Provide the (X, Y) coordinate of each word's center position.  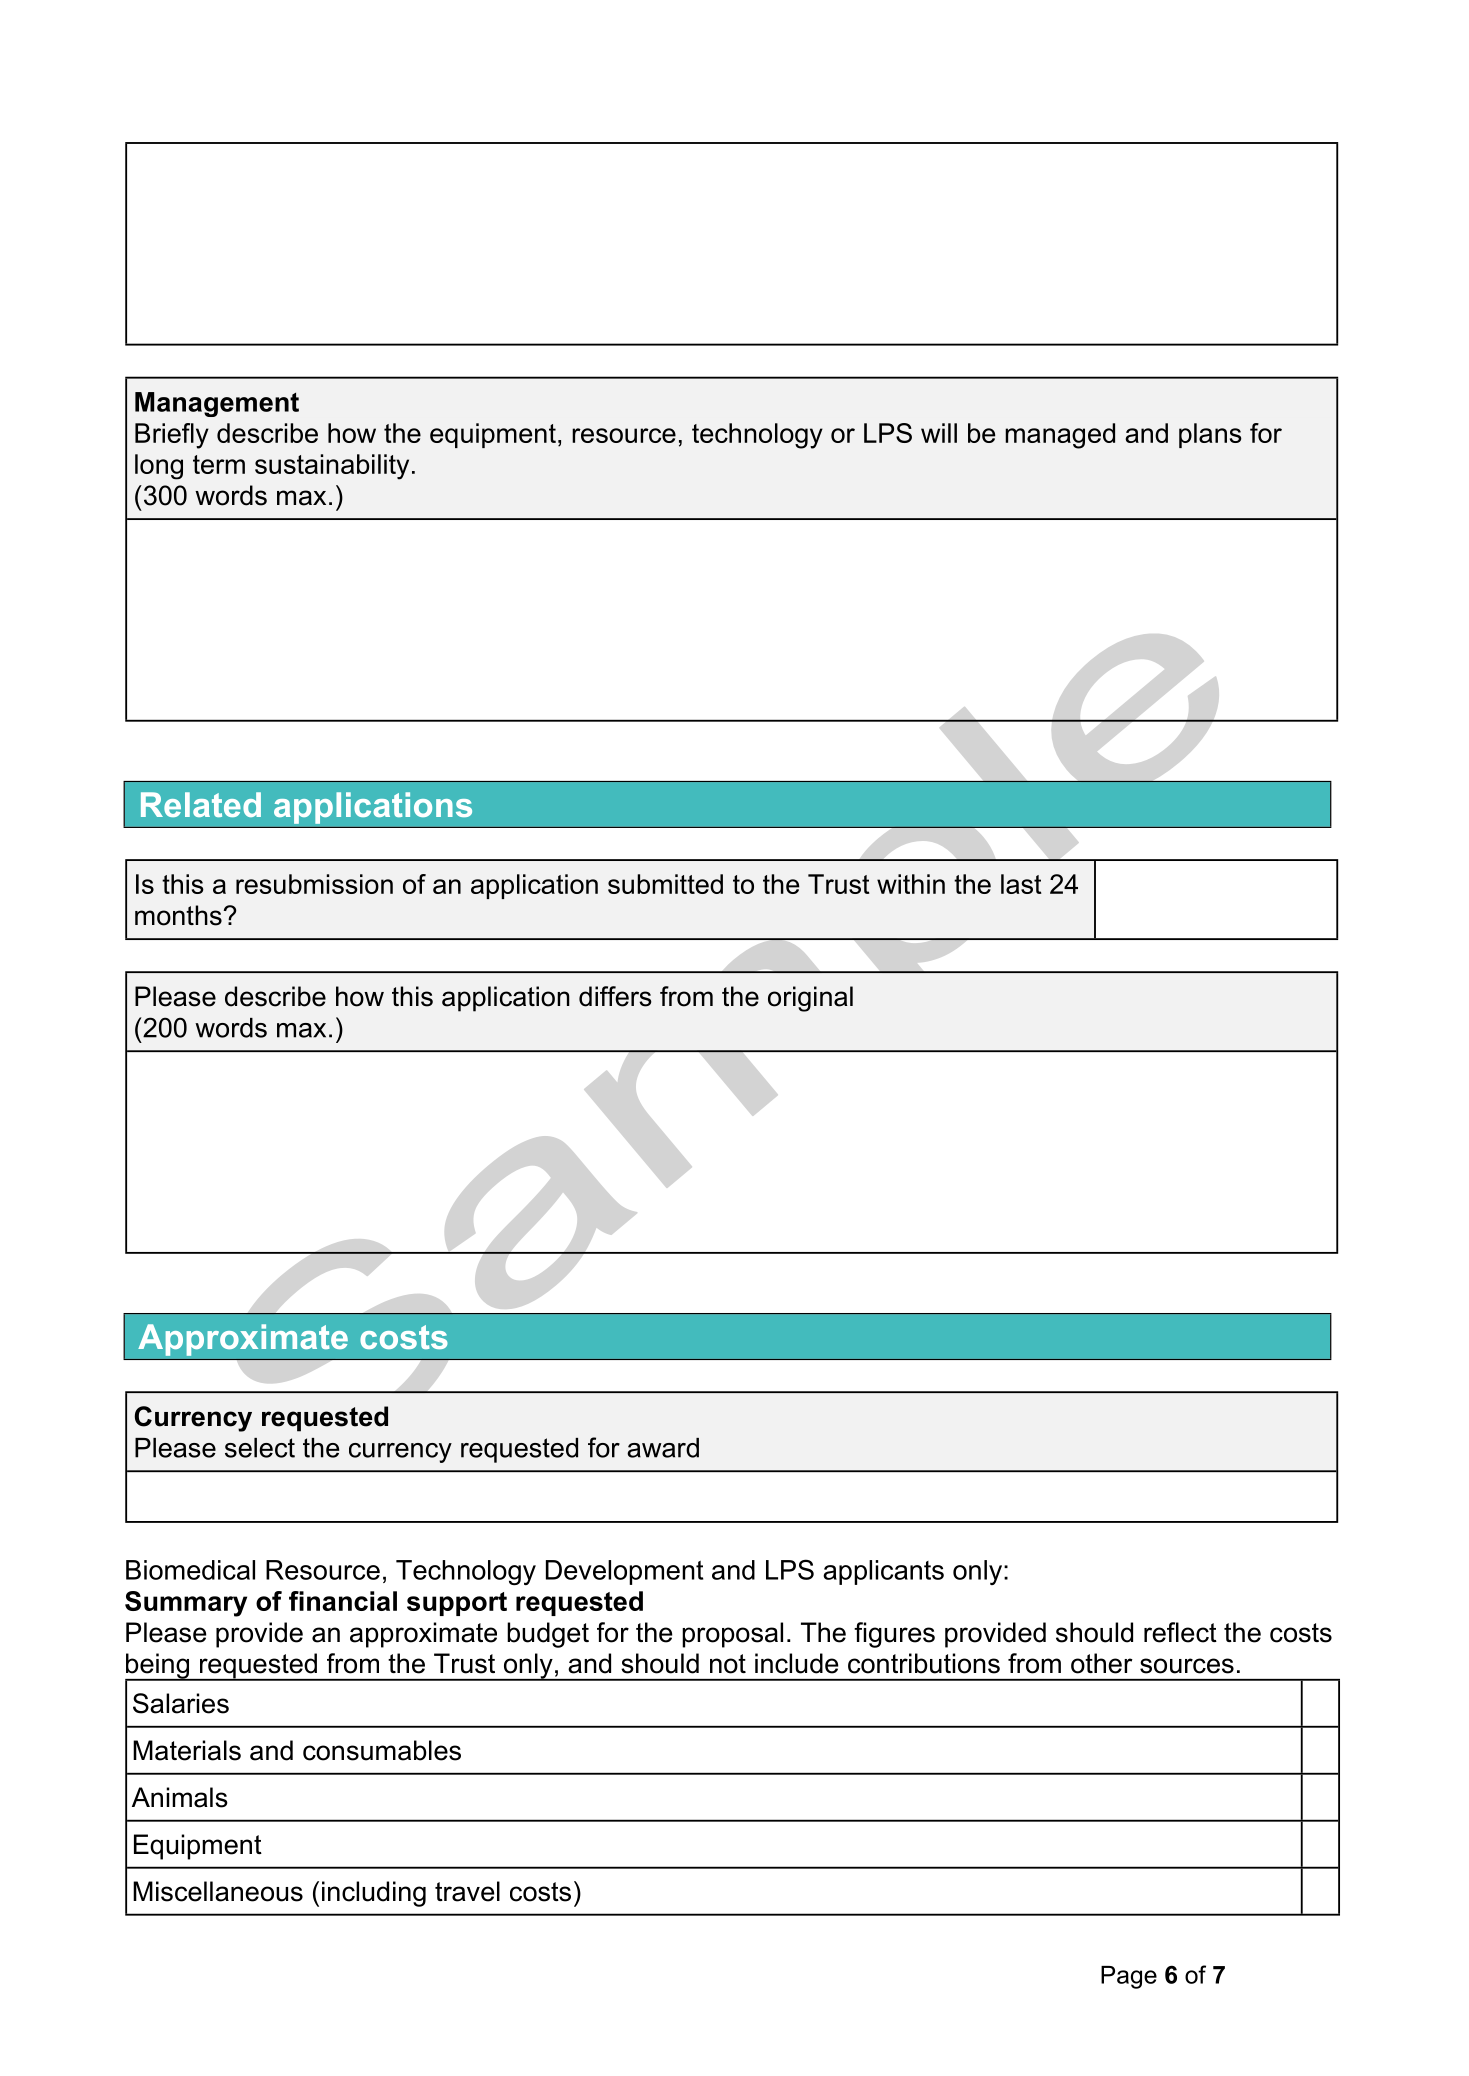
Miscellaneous (218, 1891)
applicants (883, 1572)
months (178, 915)
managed (1060, 436)
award (663, 1448)
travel (467, 1891)
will (939, 433)
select (260, 1448)
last (1021, 884)
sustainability (332, 467)
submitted (665, 884)
